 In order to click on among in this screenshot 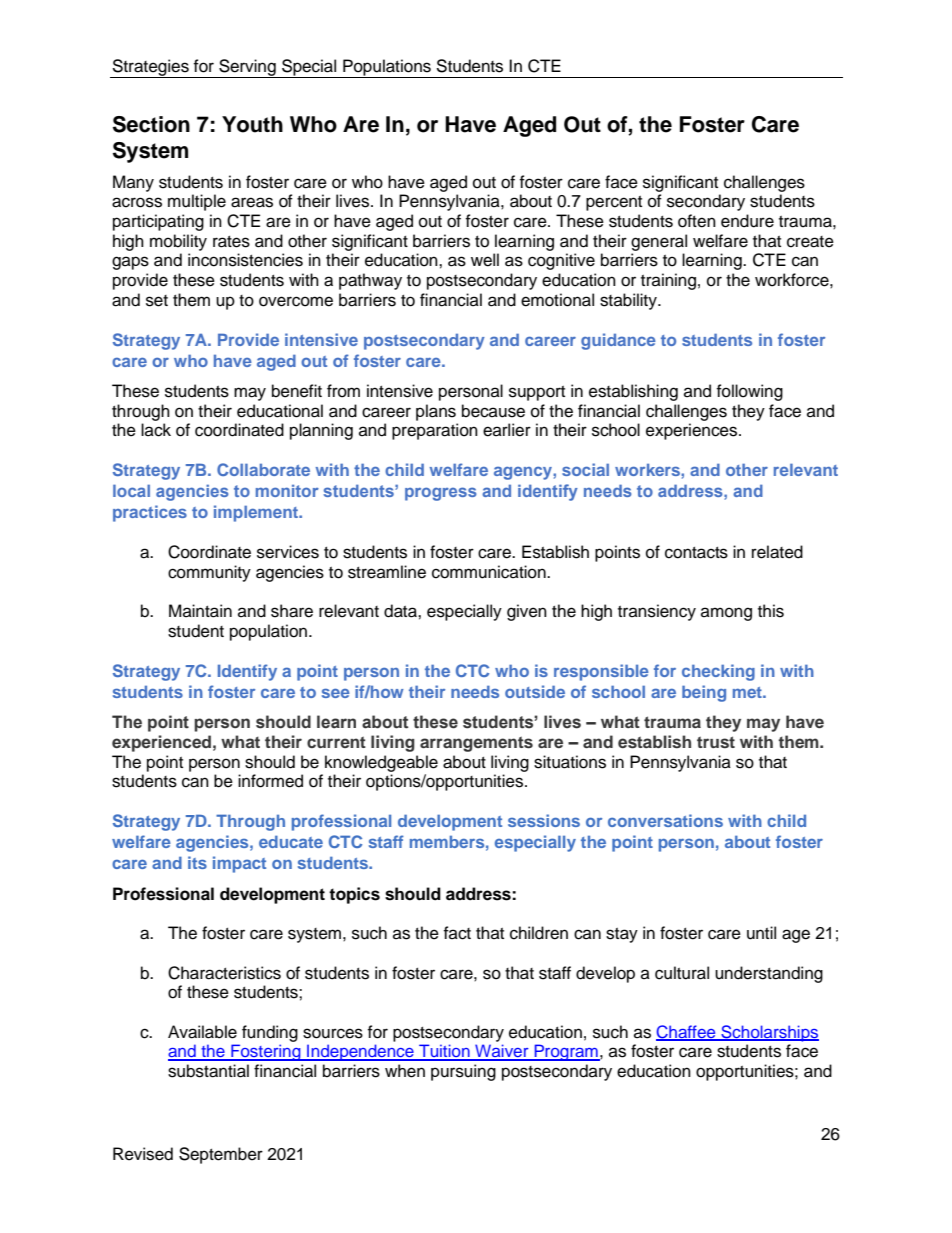, I will do `click(726, 614)`.
